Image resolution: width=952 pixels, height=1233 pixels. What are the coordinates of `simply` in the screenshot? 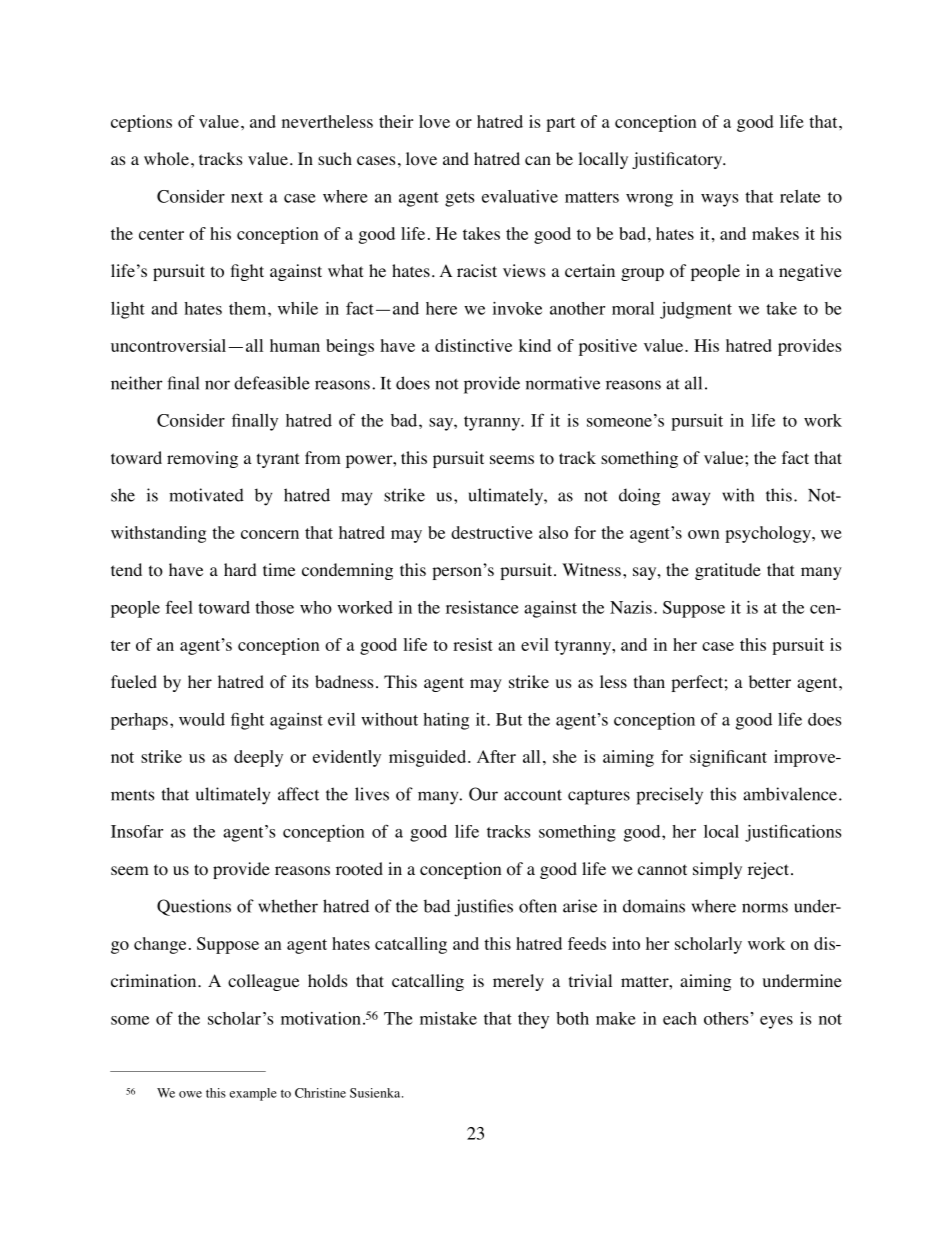 It's located at (717, 870).
